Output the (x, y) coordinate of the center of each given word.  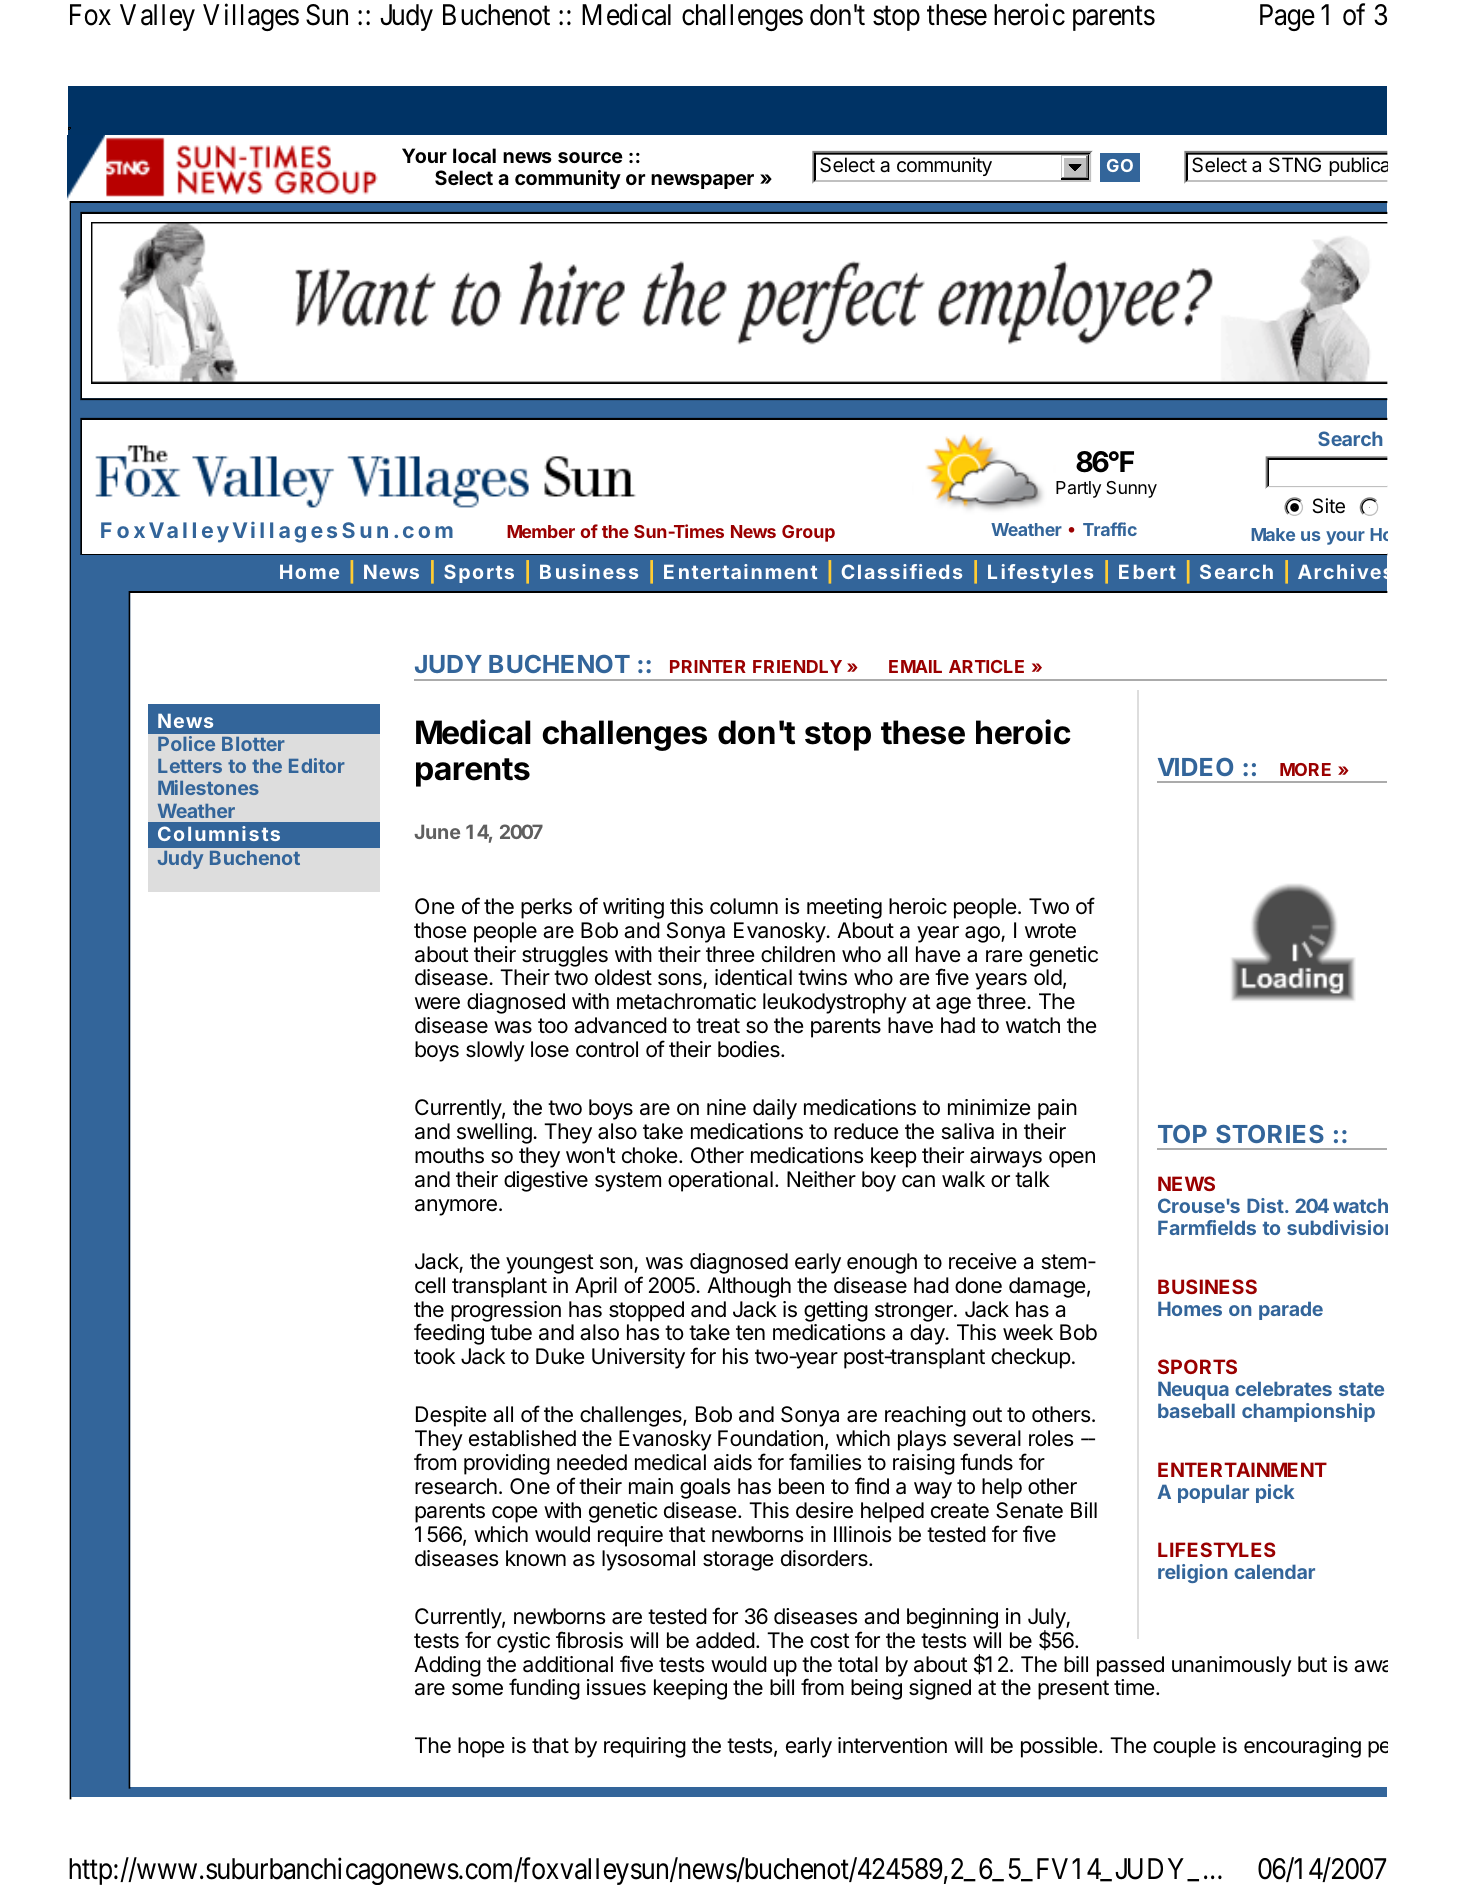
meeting (844, 908)
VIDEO (1195, 767)
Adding (447, 1666)
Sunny (1131, 489)
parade (1291, 1310)
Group (808, 533)
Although (749, 1287)
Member (541, 531)
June (437, 831)
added (725, 1640)
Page (1287, 17)
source (590, 157)
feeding (449, 1334)
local (474, 155)
